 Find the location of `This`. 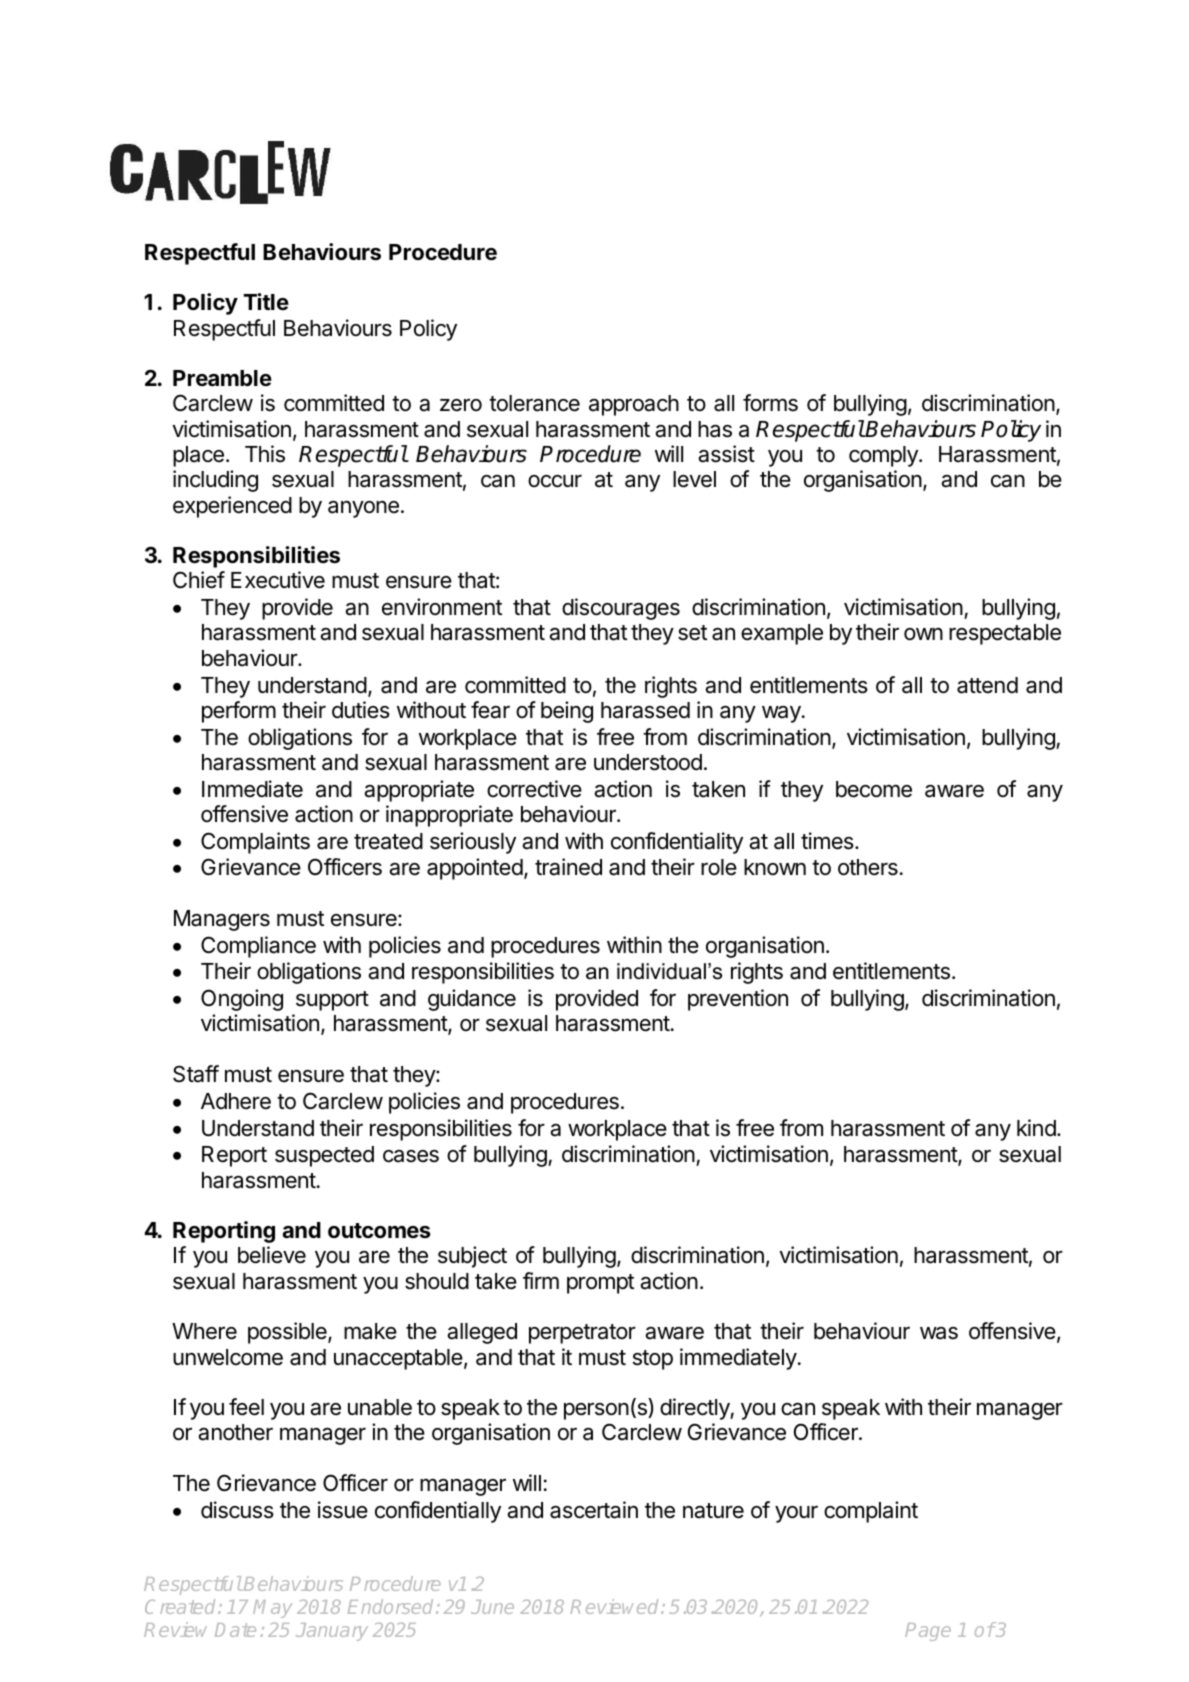

This is located at coordinates (265, 454).
